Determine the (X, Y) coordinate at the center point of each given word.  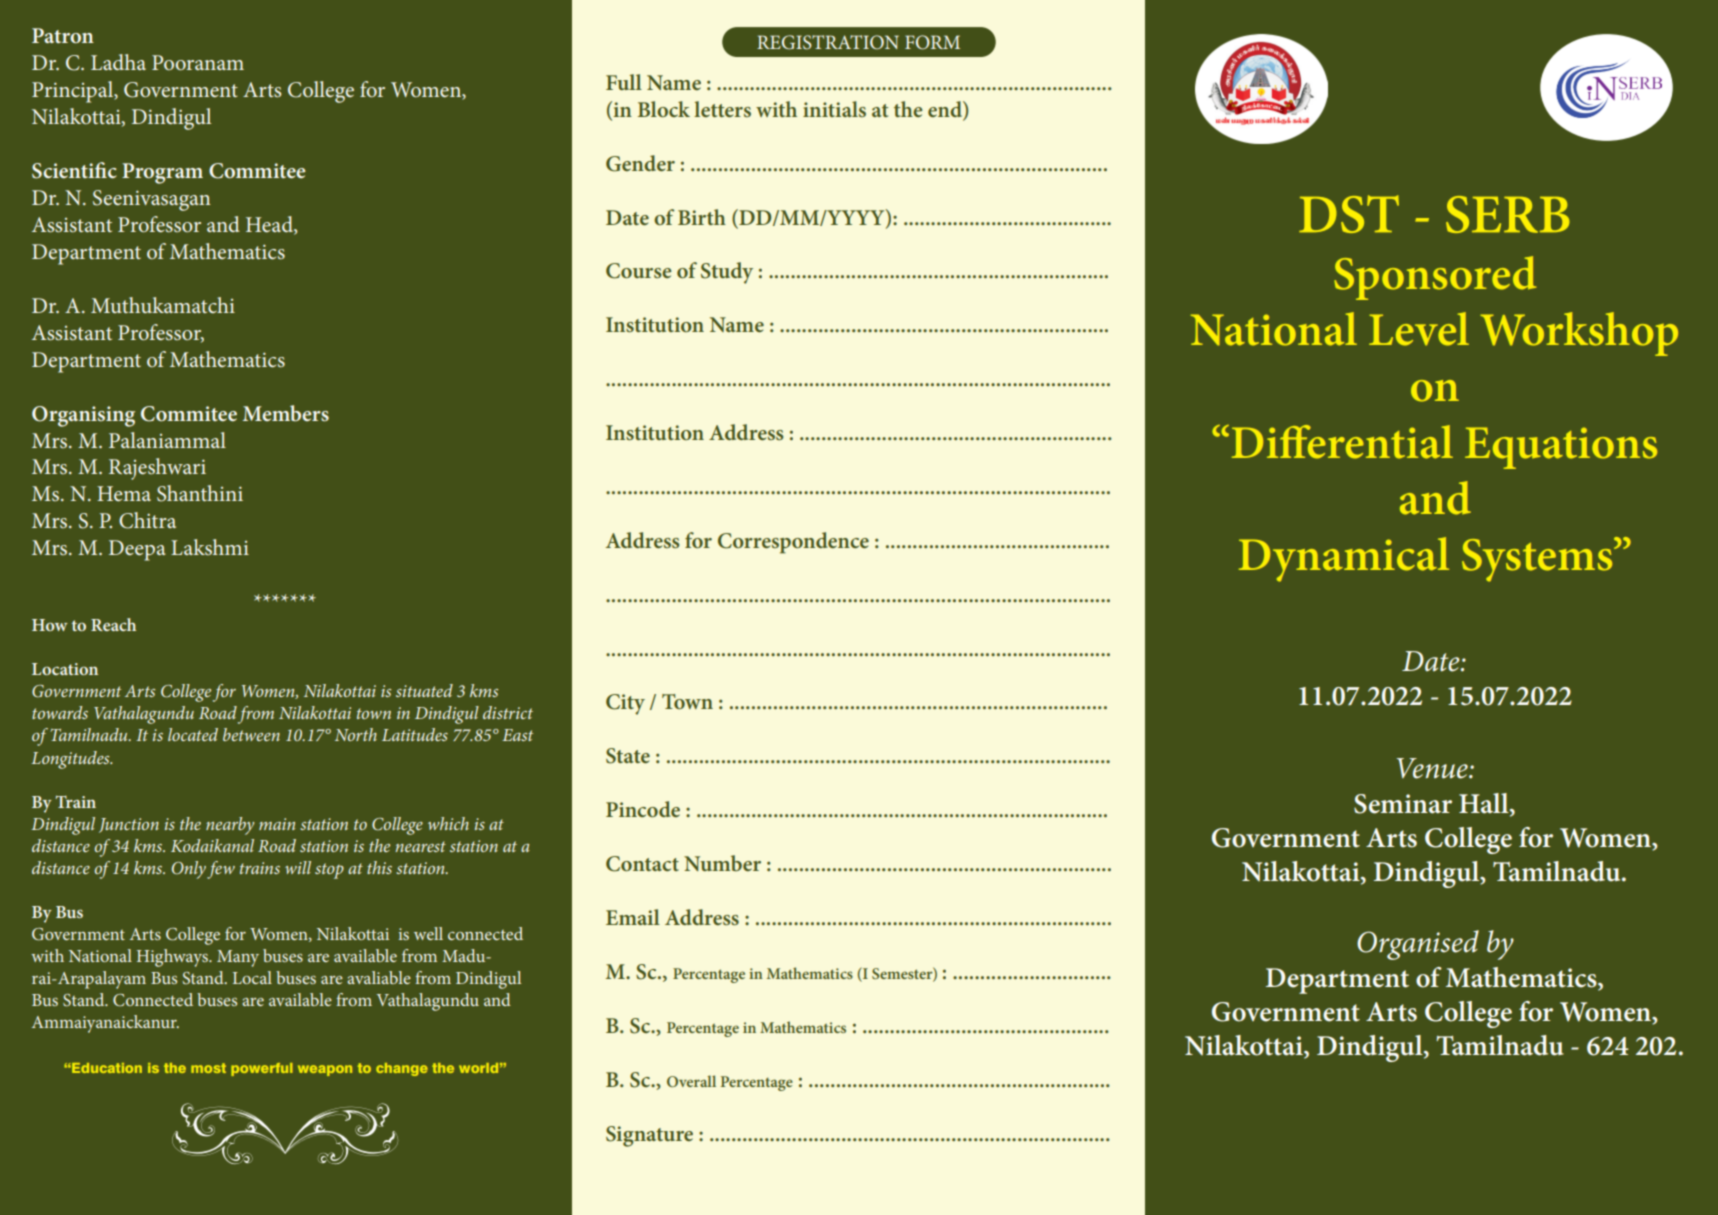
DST (1349, 214)
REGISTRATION (828, 42)
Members (286, 413)
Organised (1418, 945)
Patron (63, 35)
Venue (1433, 768)
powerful (262, 1069)
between (251, 734)
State (628, 756)
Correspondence (793, 543)
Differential (1342, 442)
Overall (691, 1081)
